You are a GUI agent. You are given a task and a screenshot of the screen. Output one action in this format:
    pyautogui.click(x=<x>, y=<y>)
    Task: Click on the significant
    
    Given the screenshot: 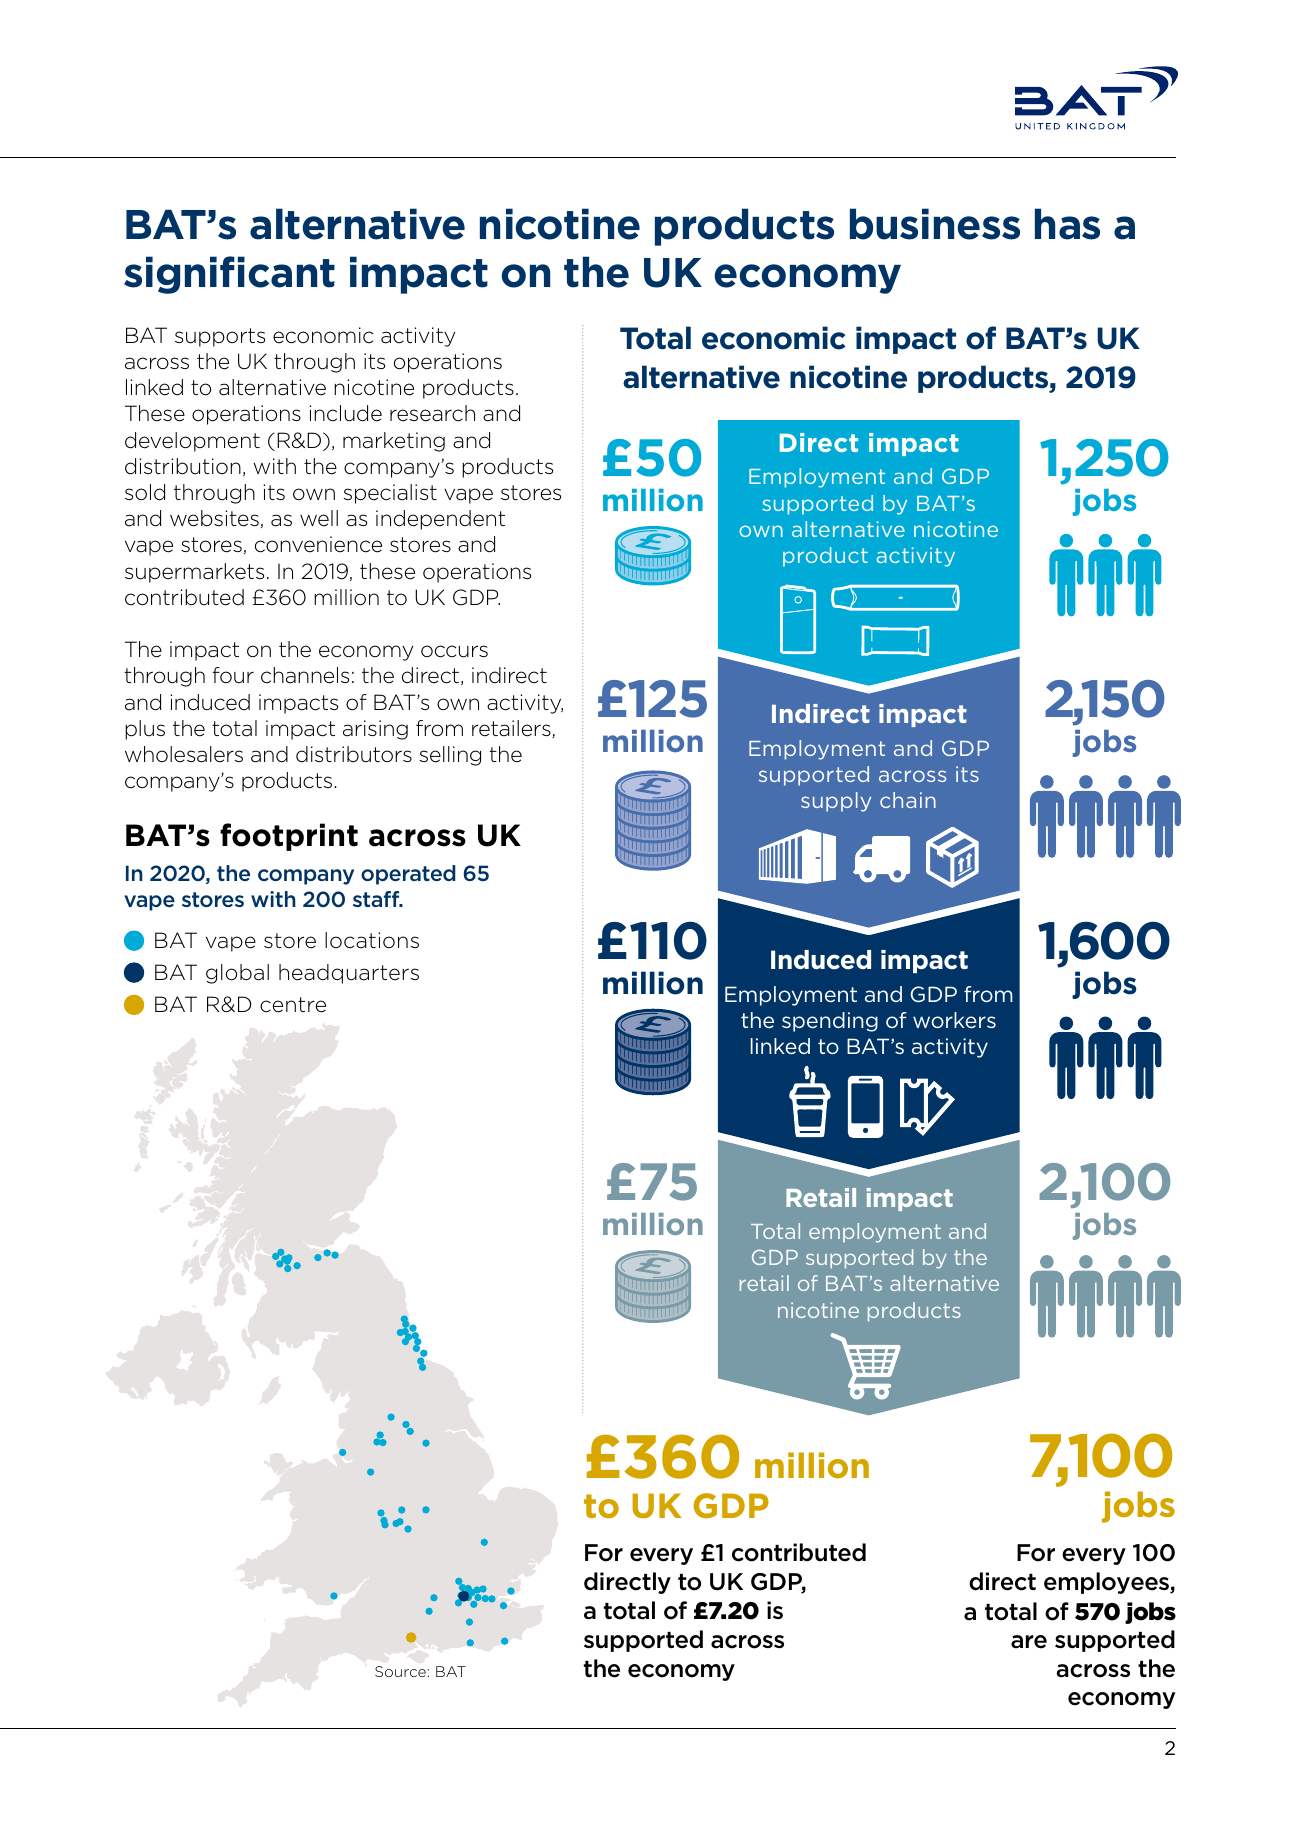 What is the action you would take?
    pyautogui.click(x=229, y=275)
